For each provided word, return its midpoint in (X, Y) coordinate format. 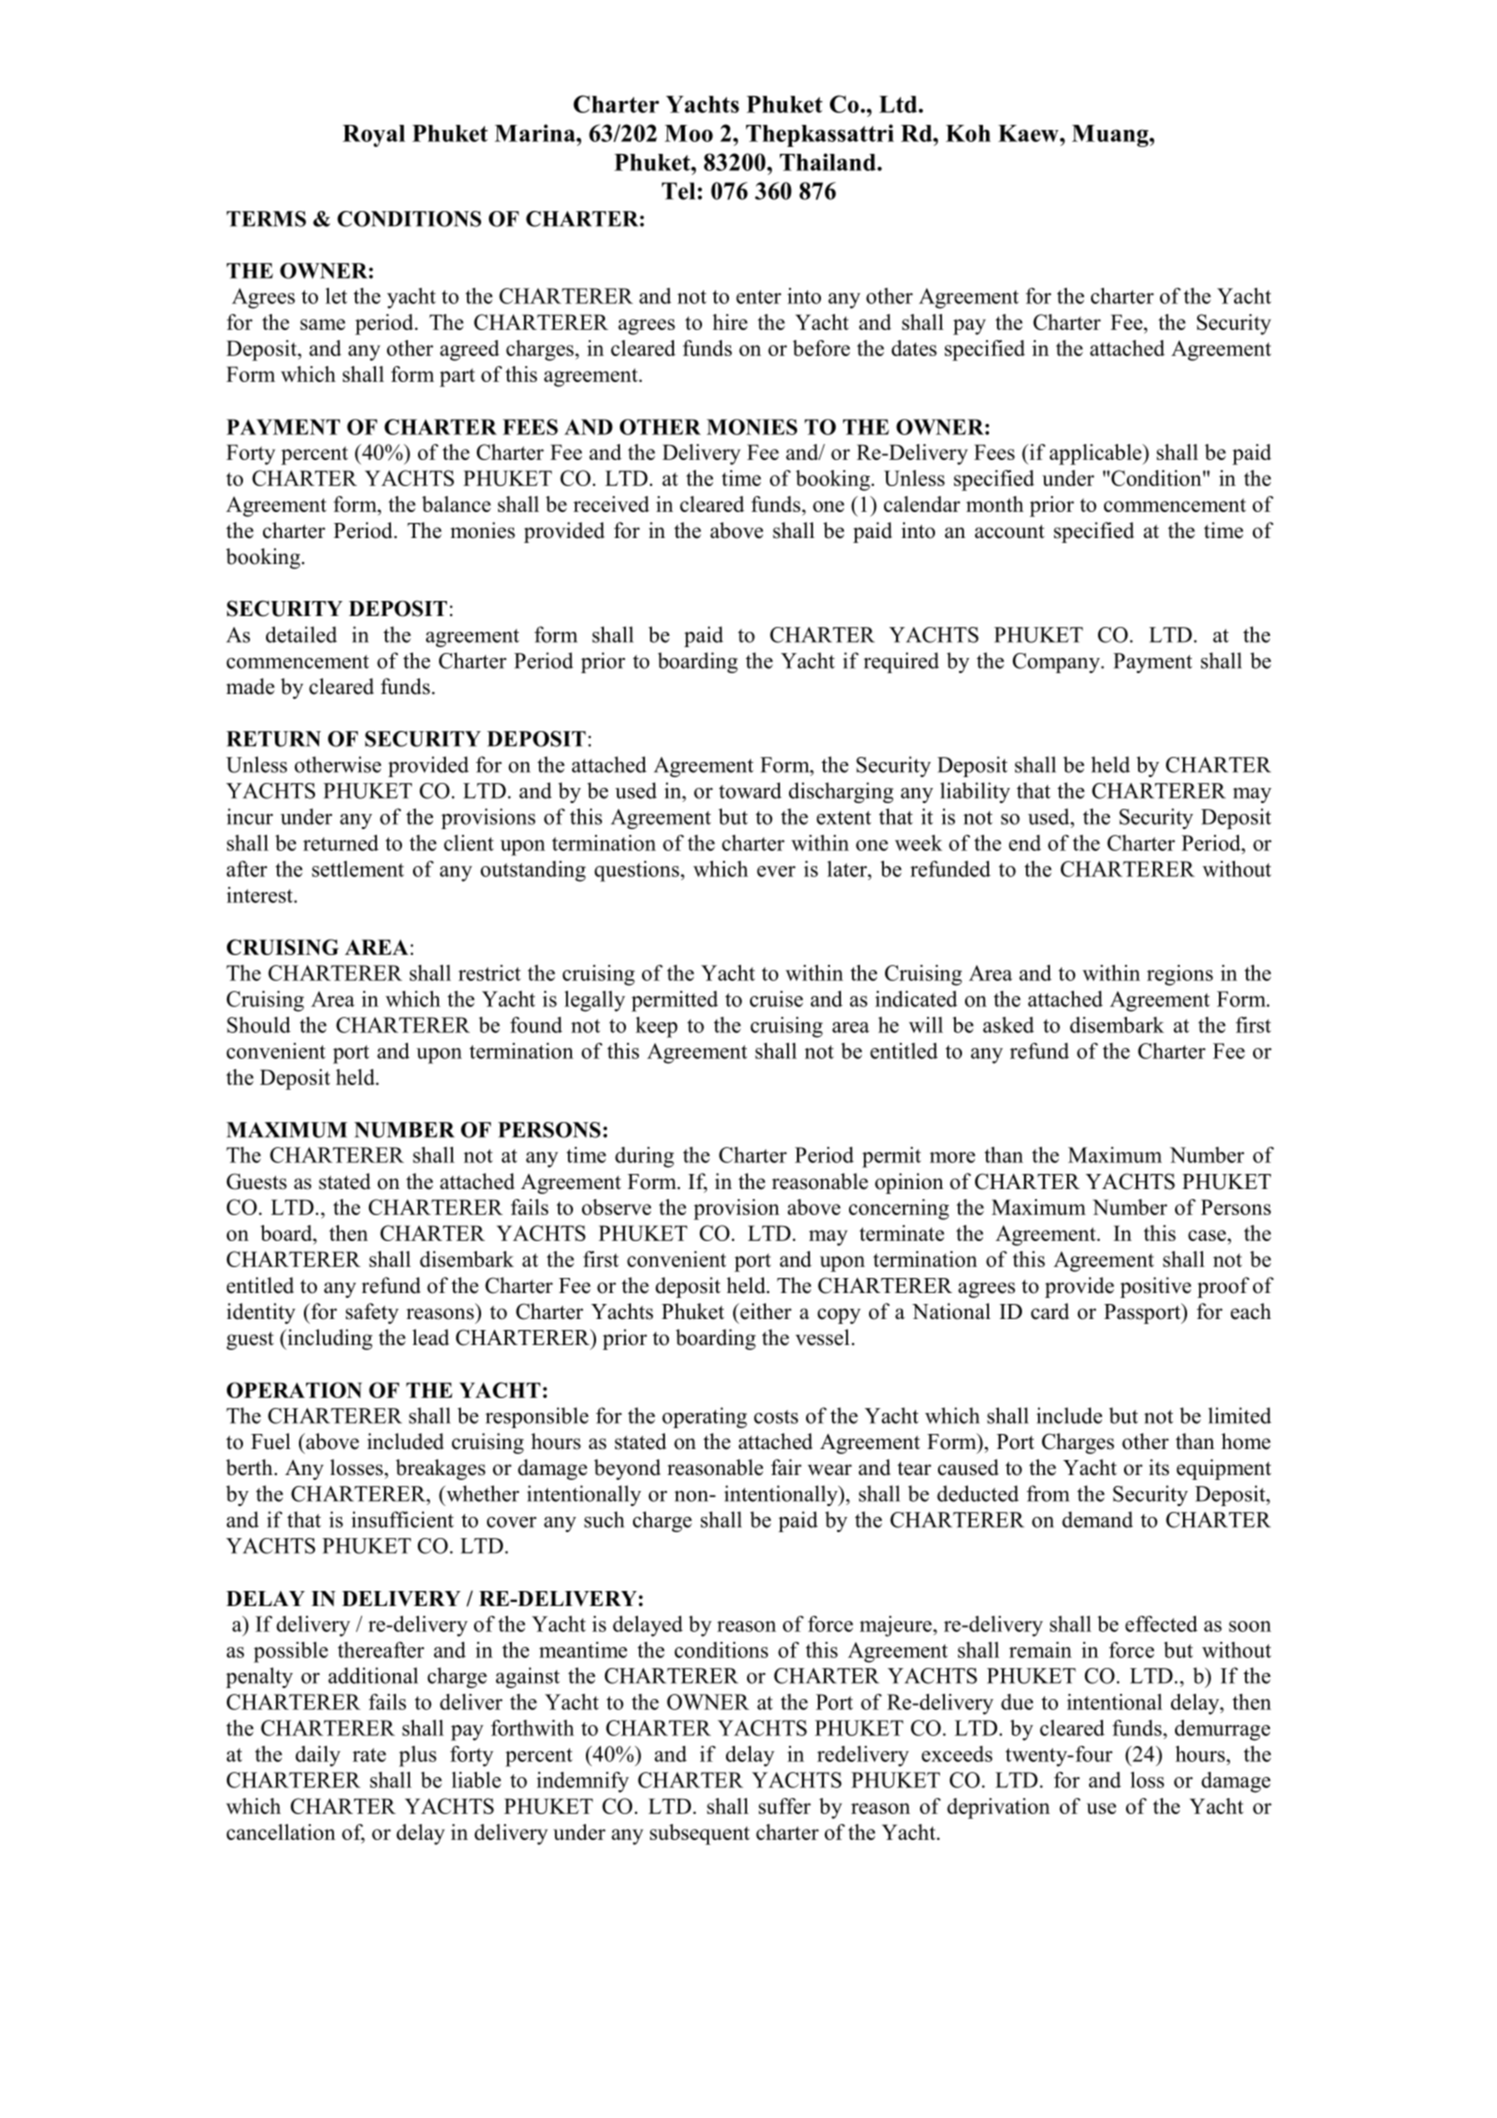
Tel (678, 191)
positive (1155, 1287)
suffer (785, 1806)
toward (750, 790)
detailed (301, 634)
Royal (374, 136)
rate (369, 1755)
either (765, 1311)
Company (1057, 663)
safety (372, 1313)
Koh (968, 133)
